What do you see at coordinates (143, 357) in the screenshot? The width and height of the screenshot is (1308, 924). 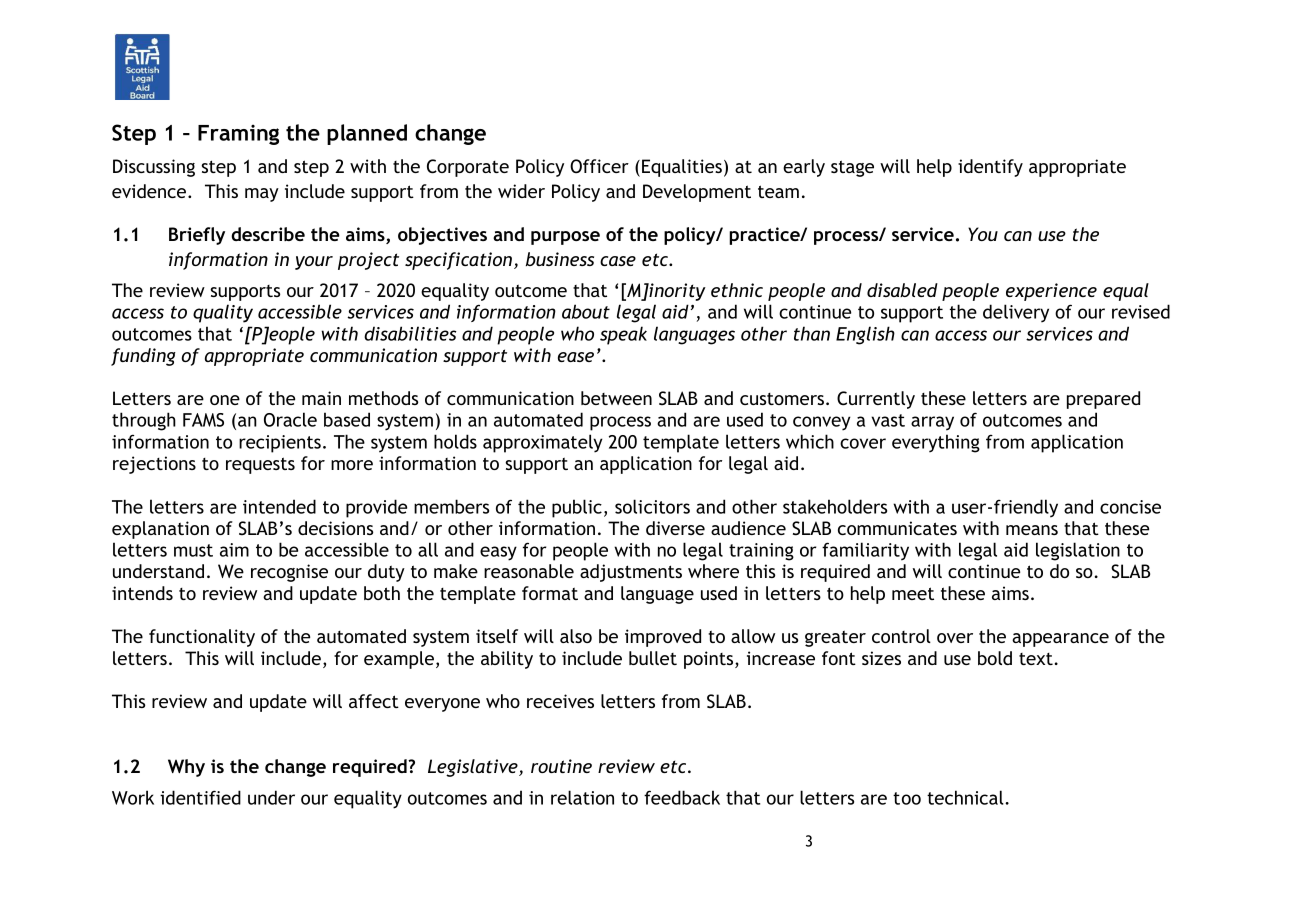 I see `funding` at bounding box center [143, 357].
